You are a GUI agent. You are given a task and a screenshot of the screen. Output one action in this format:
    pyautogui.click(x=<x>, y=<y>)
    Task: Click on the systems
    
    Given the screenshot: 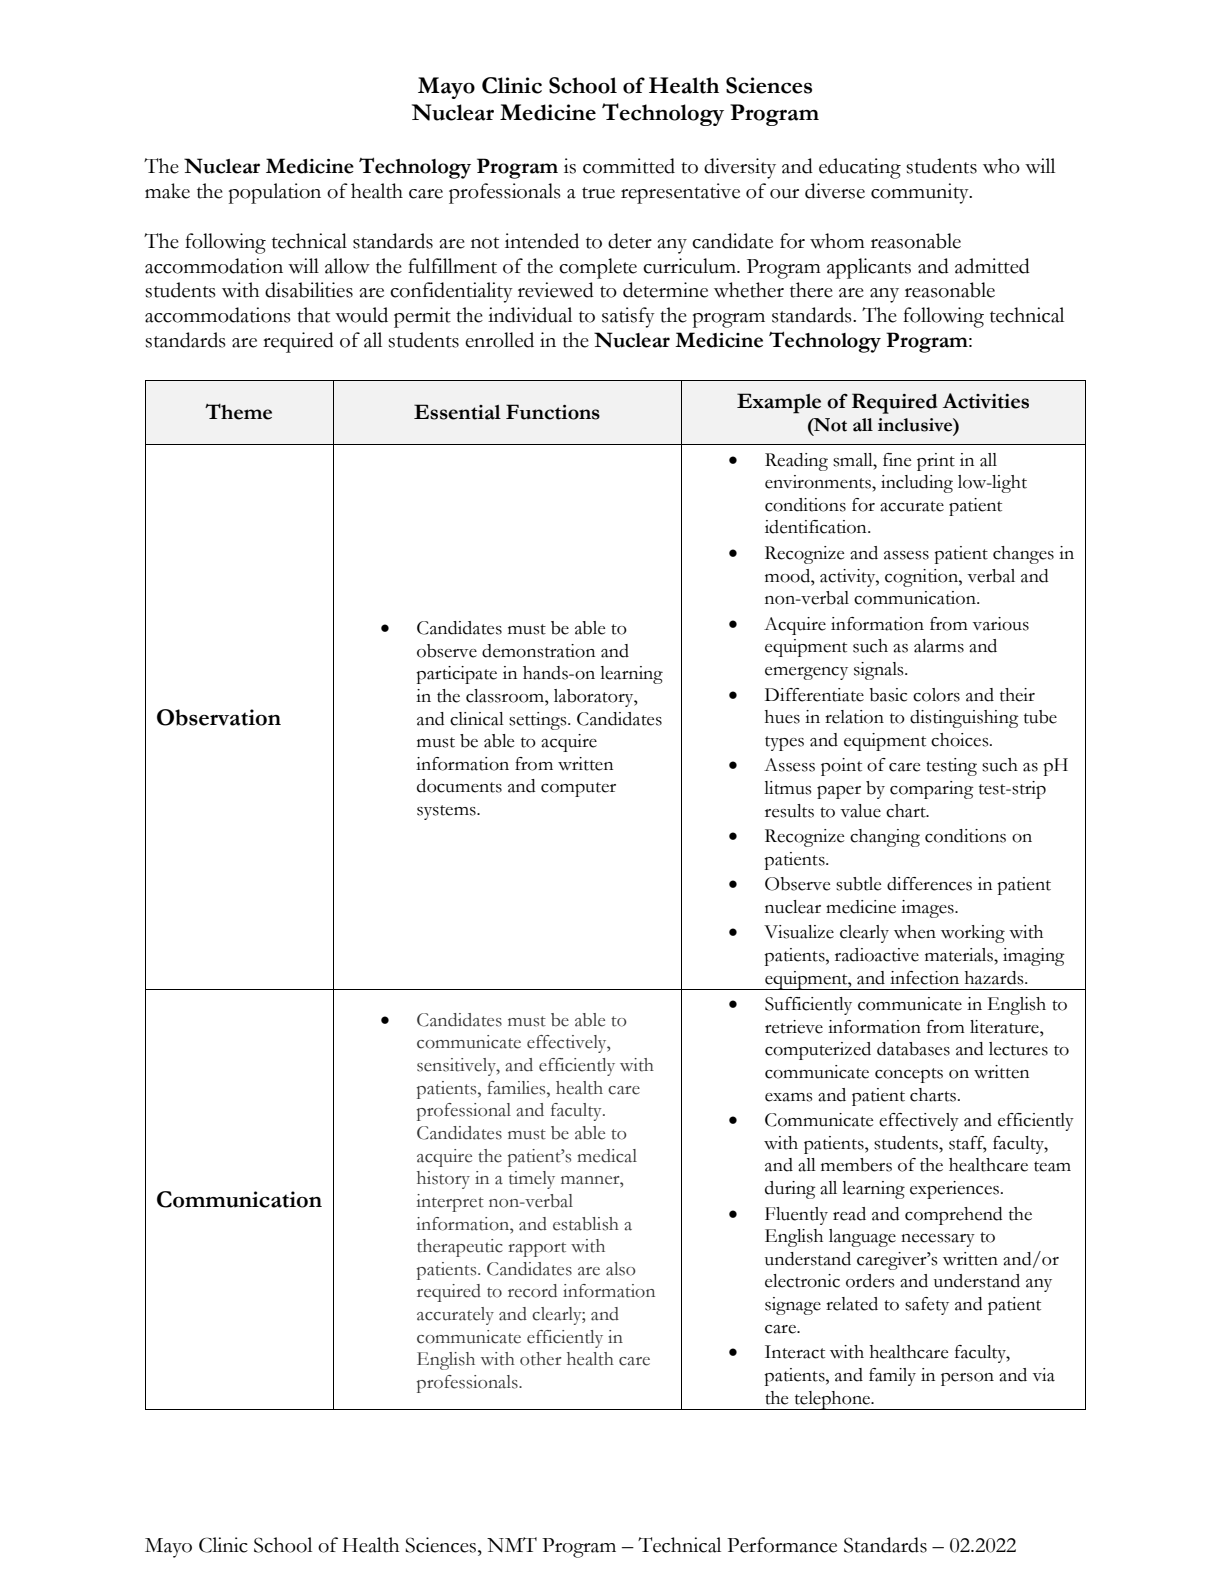 What is the action you would take?
    pyautogui.click(x=447, y=812)
